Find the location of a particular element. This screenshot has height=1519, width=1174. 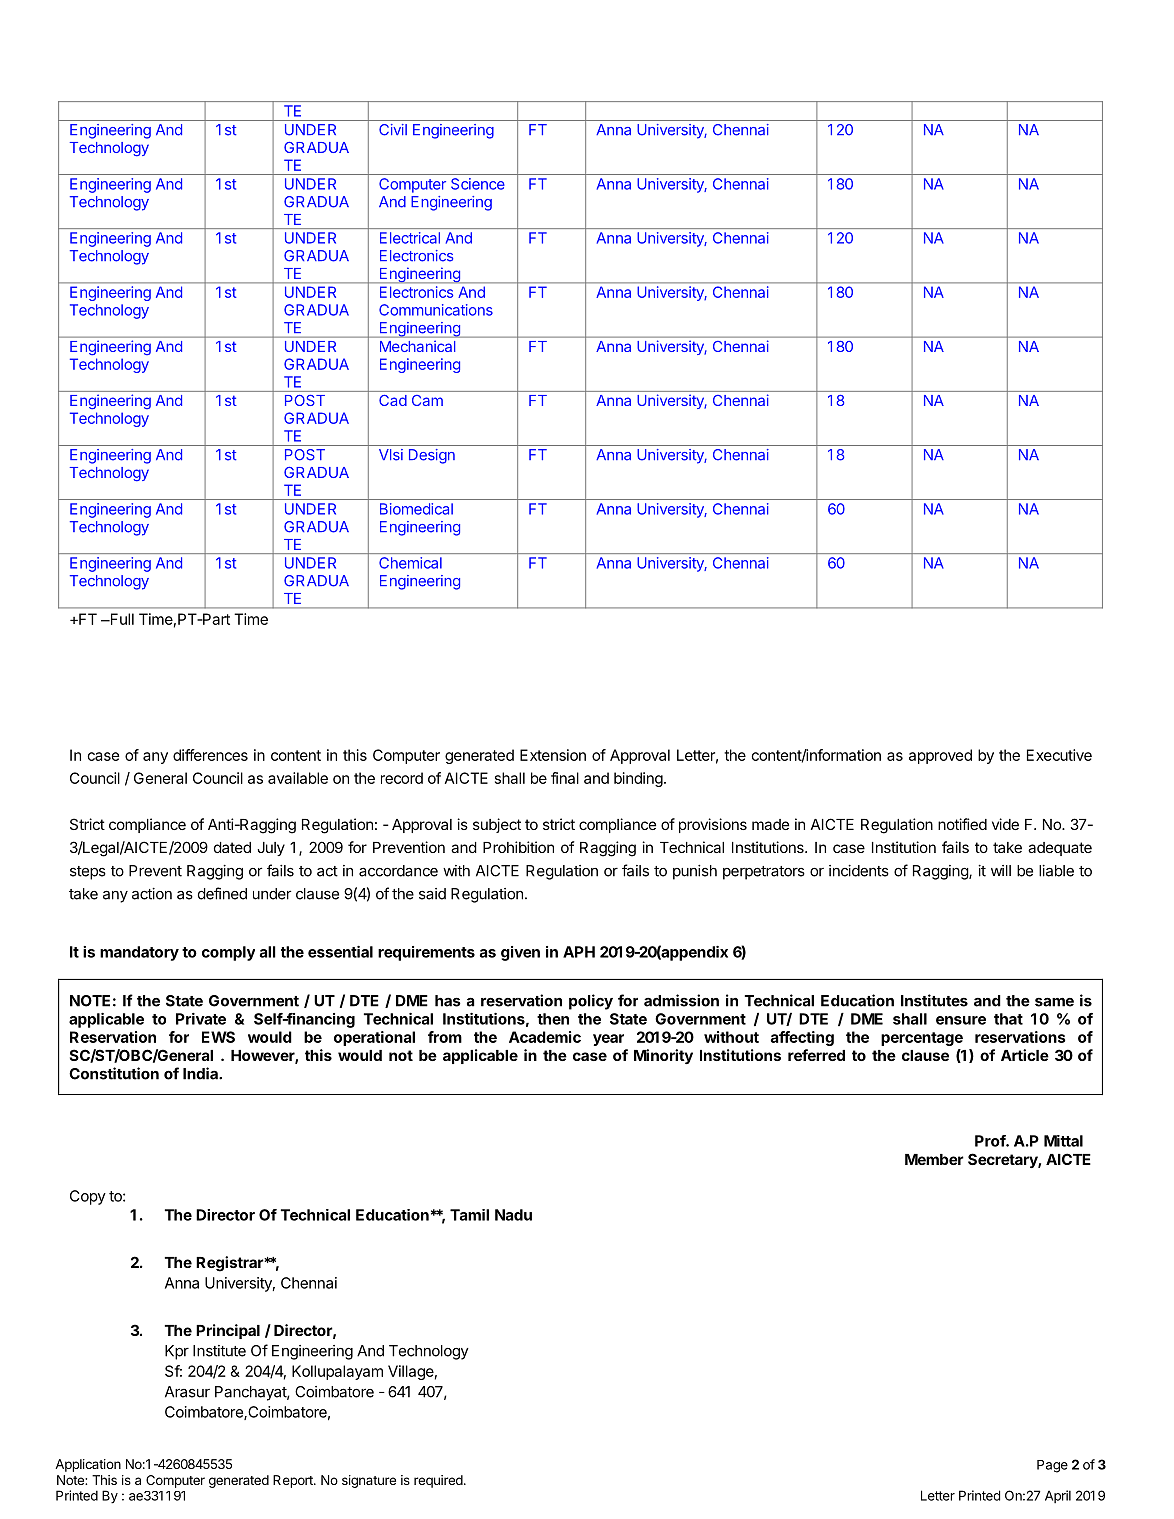

Civil is located at coordinates (393, 130).
